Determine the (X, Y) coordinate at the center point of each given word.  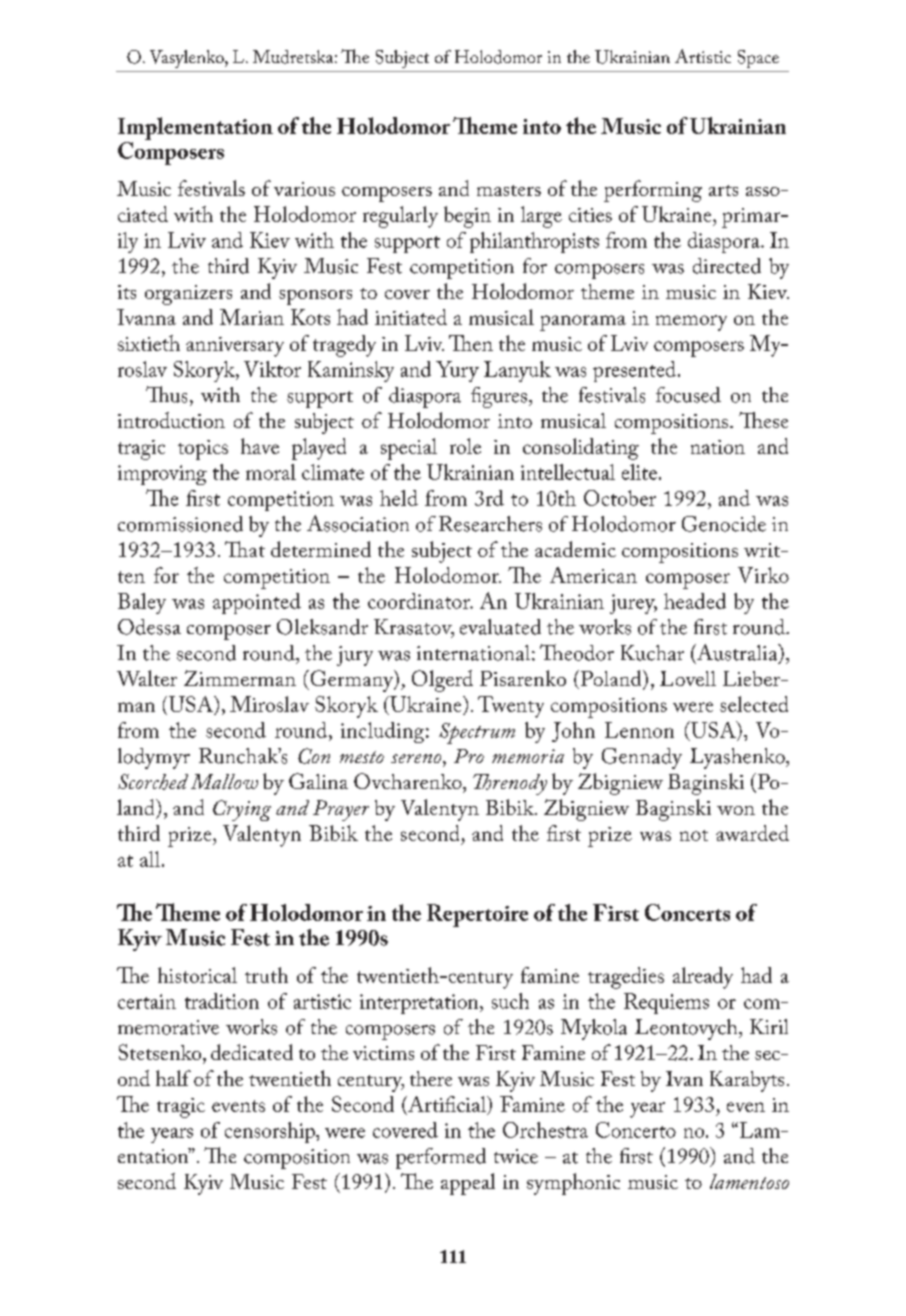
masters (509, 190)
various (304, 189)
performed (441, 1158)
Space (758, 59)
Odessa (149, 627)
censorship (271, 1132)
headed (695, 601)
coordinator (420, 601)
